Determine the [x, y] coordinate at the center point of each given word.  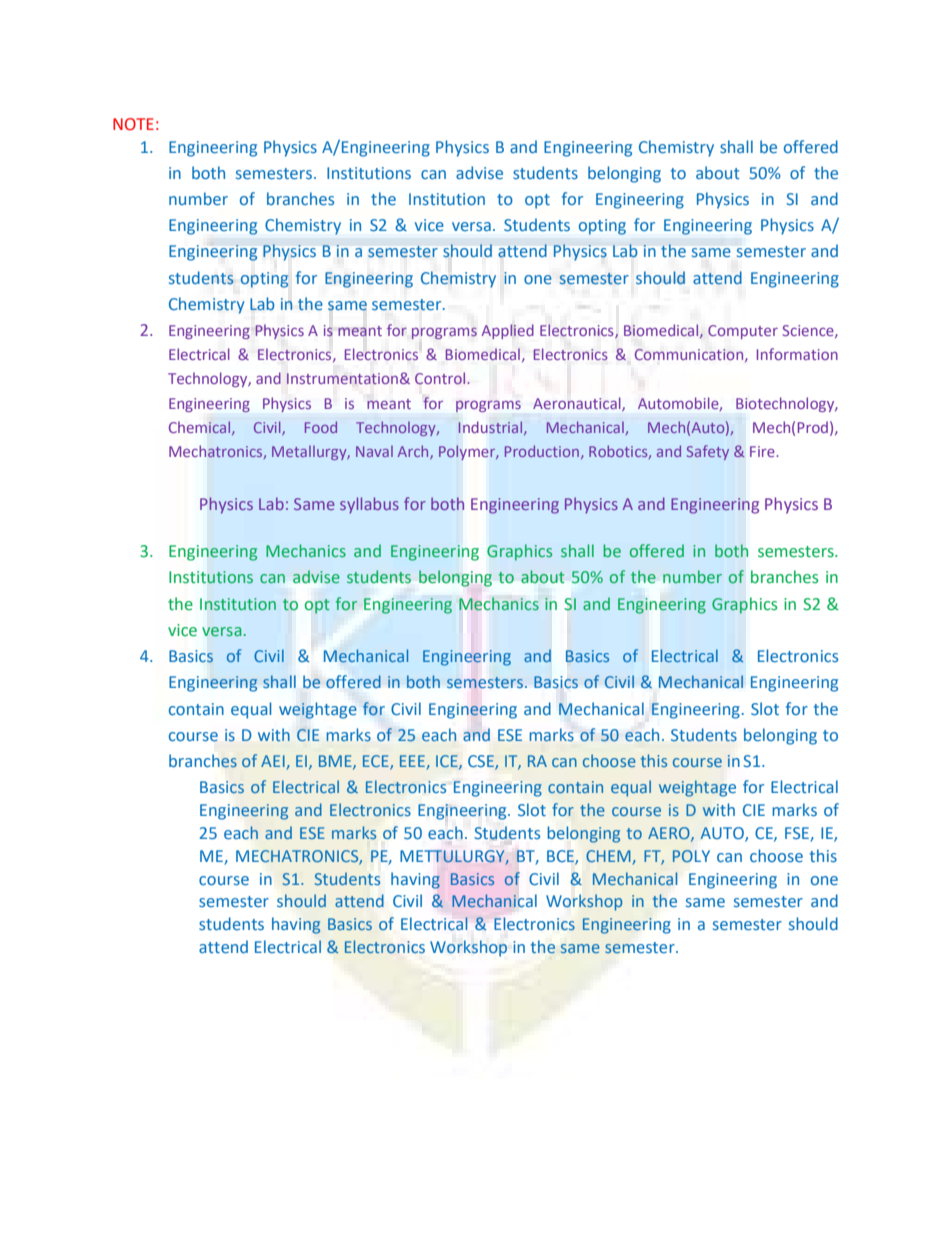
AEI [273, 761]
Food [321, 427]
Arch [414, 452]
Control [441, 378]
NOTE [133, 124]
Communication [690, 355]
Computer [743, 332]
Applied [507, 331]
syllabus [369, 505]
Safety [708, 452]
